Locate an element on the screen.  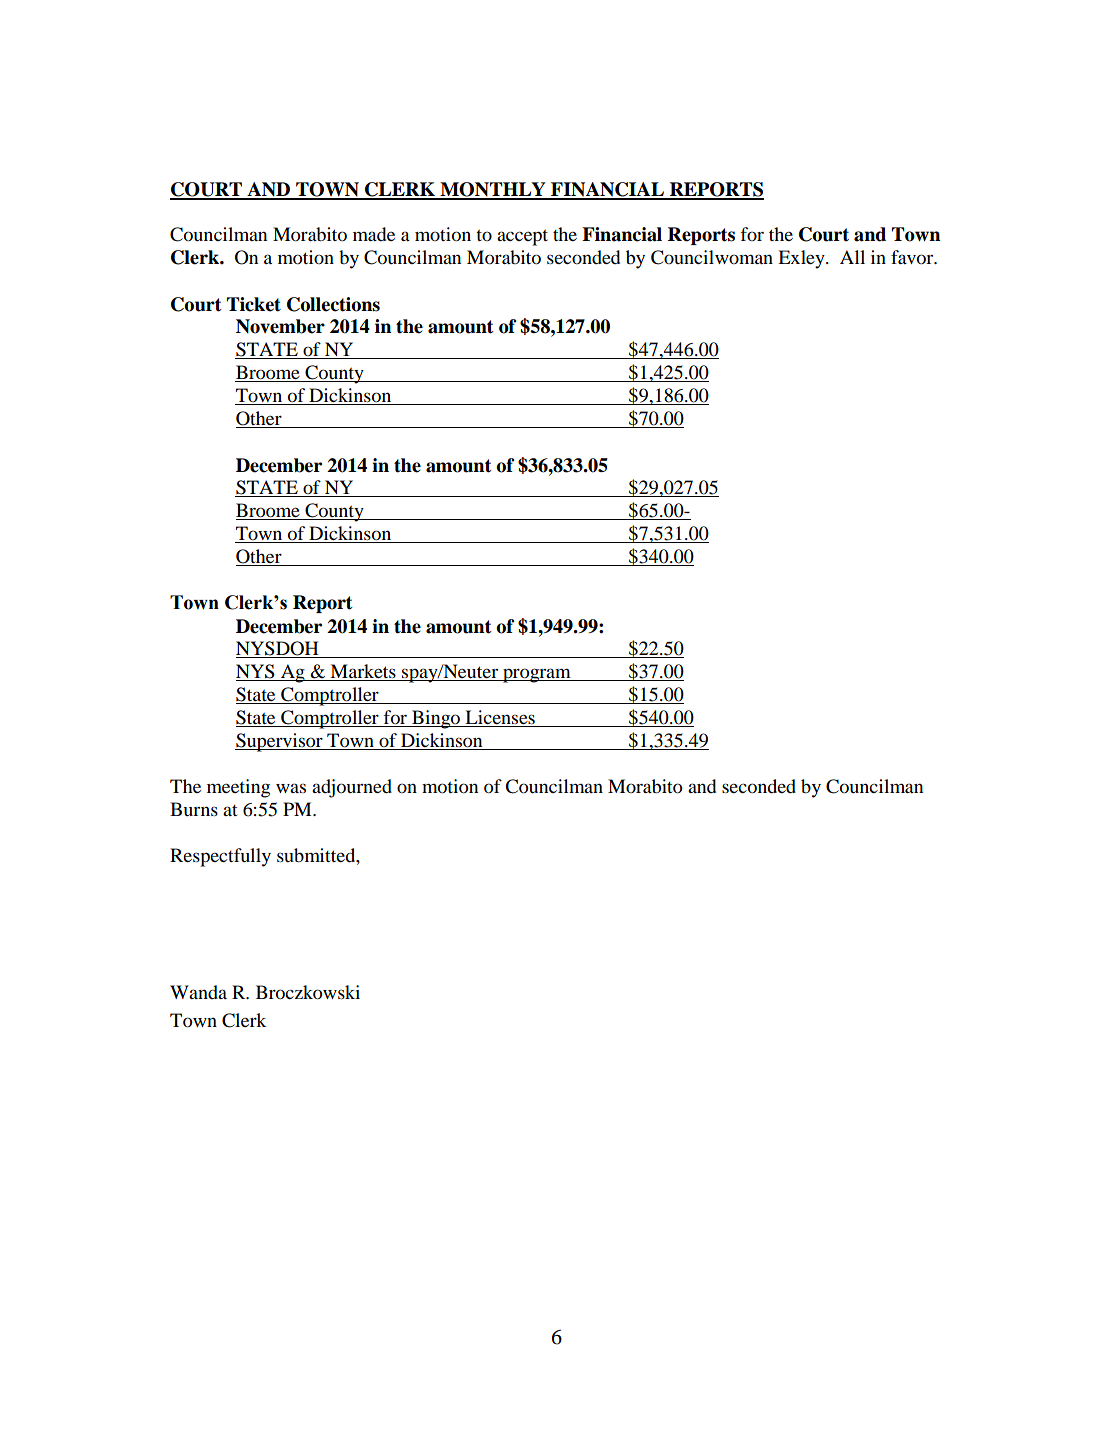
Licenses is located at coordinates (500, 718).
